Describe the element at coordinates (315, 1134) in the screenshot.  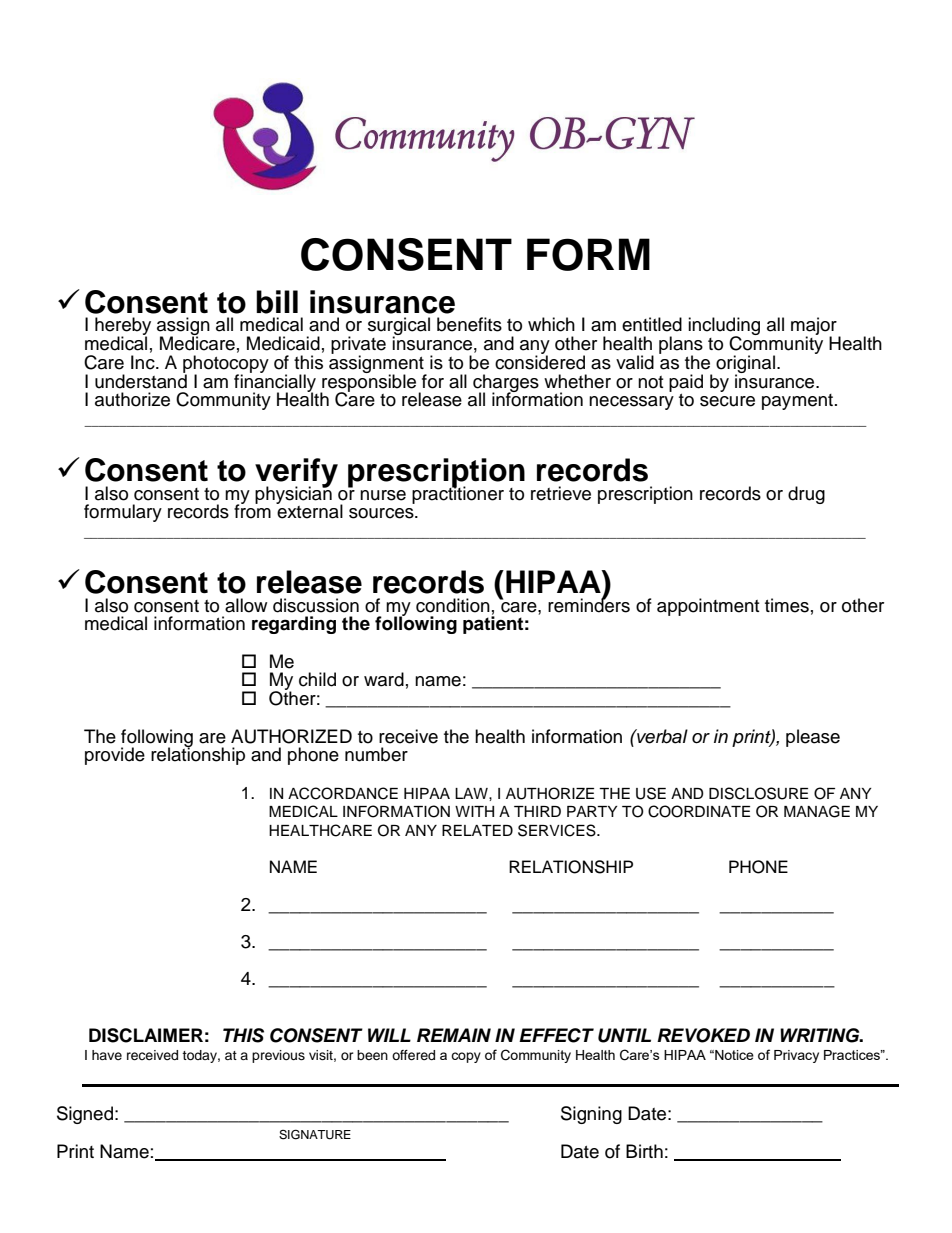
I see `SIGNATURE` at that location.
